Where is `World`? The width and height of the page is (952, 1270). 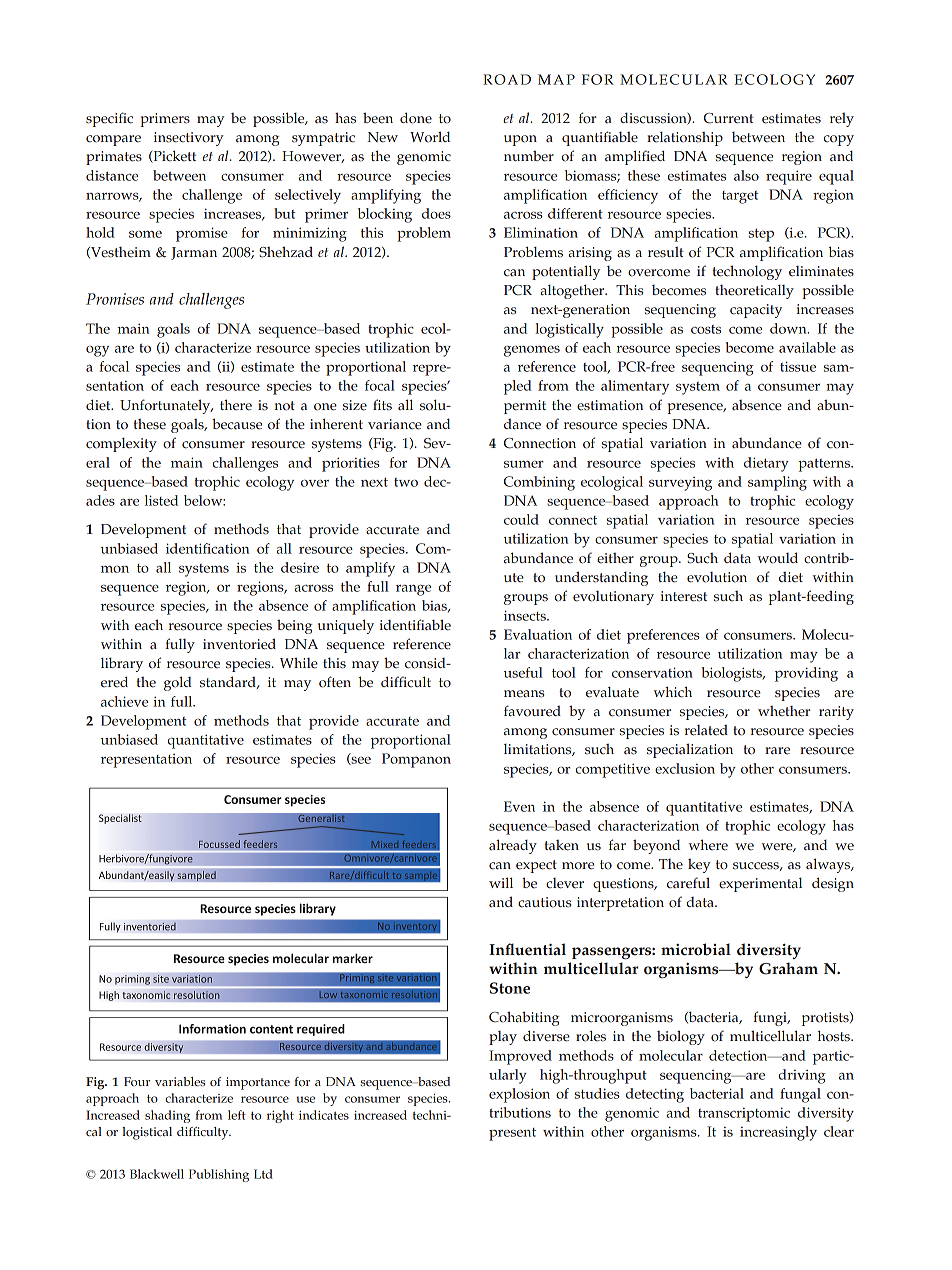
World is located at coordinates (430, 137).
